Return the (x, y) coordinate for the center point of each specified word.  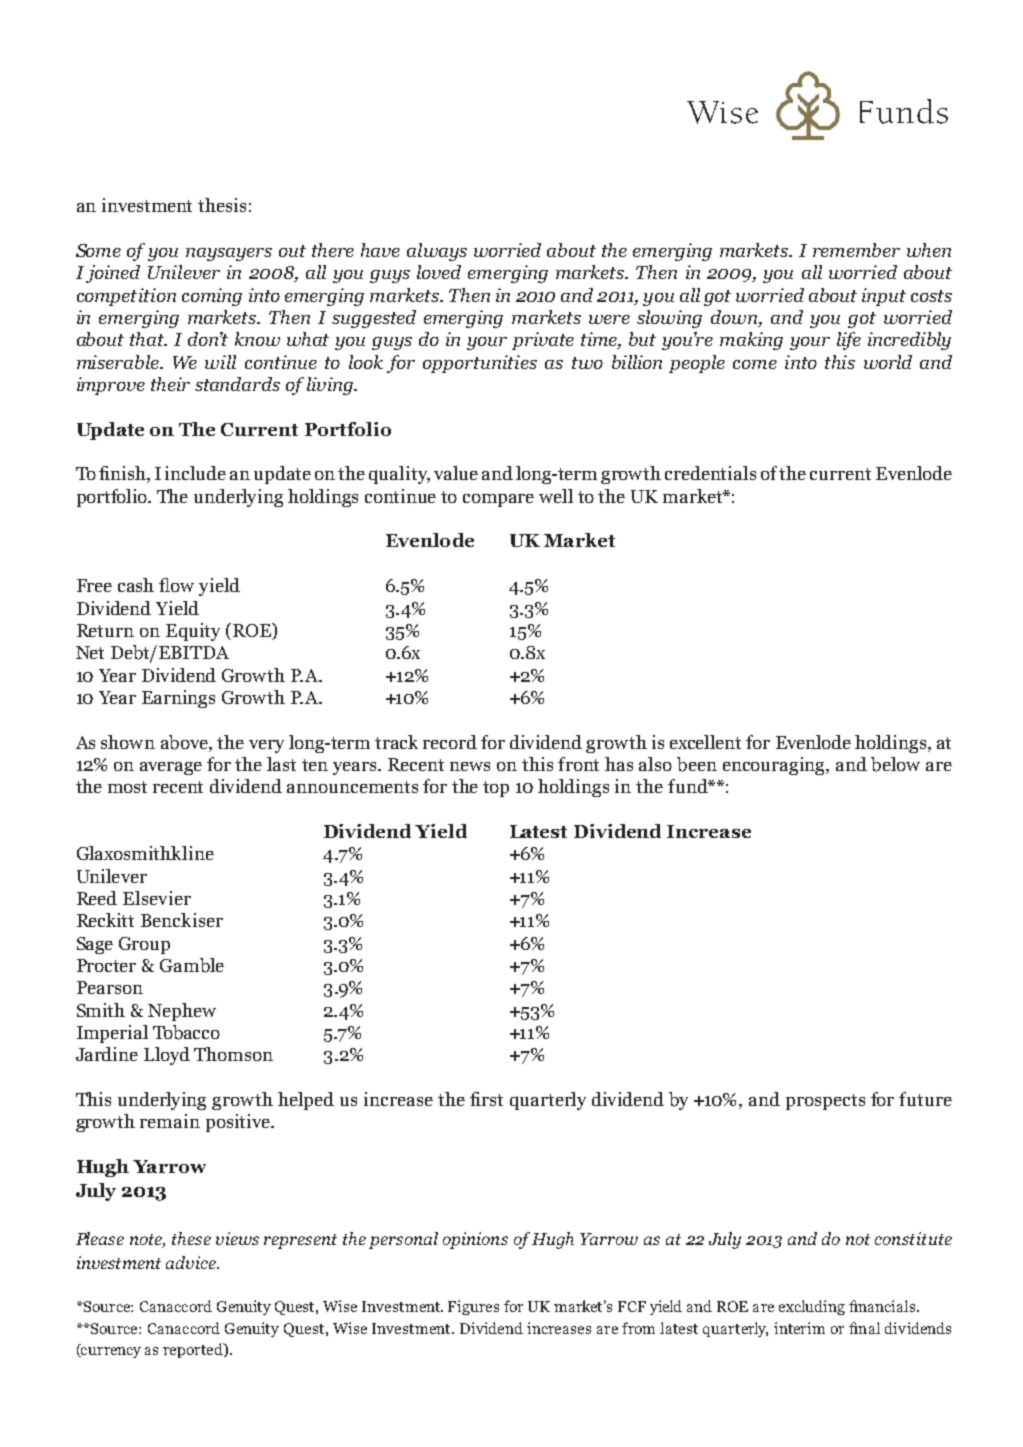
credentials (710, 473)
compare (498, 500)
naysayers (229, 254)
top (496, 789)
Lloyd (167, 1056)
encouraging (775, 766)
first (486, 1099)
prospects (825, 1102)
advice (192, 1262)
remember (856, 250)
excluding (812, 1307)
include (195, 473)
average (171, 768)
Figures (473, 1307)
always (437, 252)
